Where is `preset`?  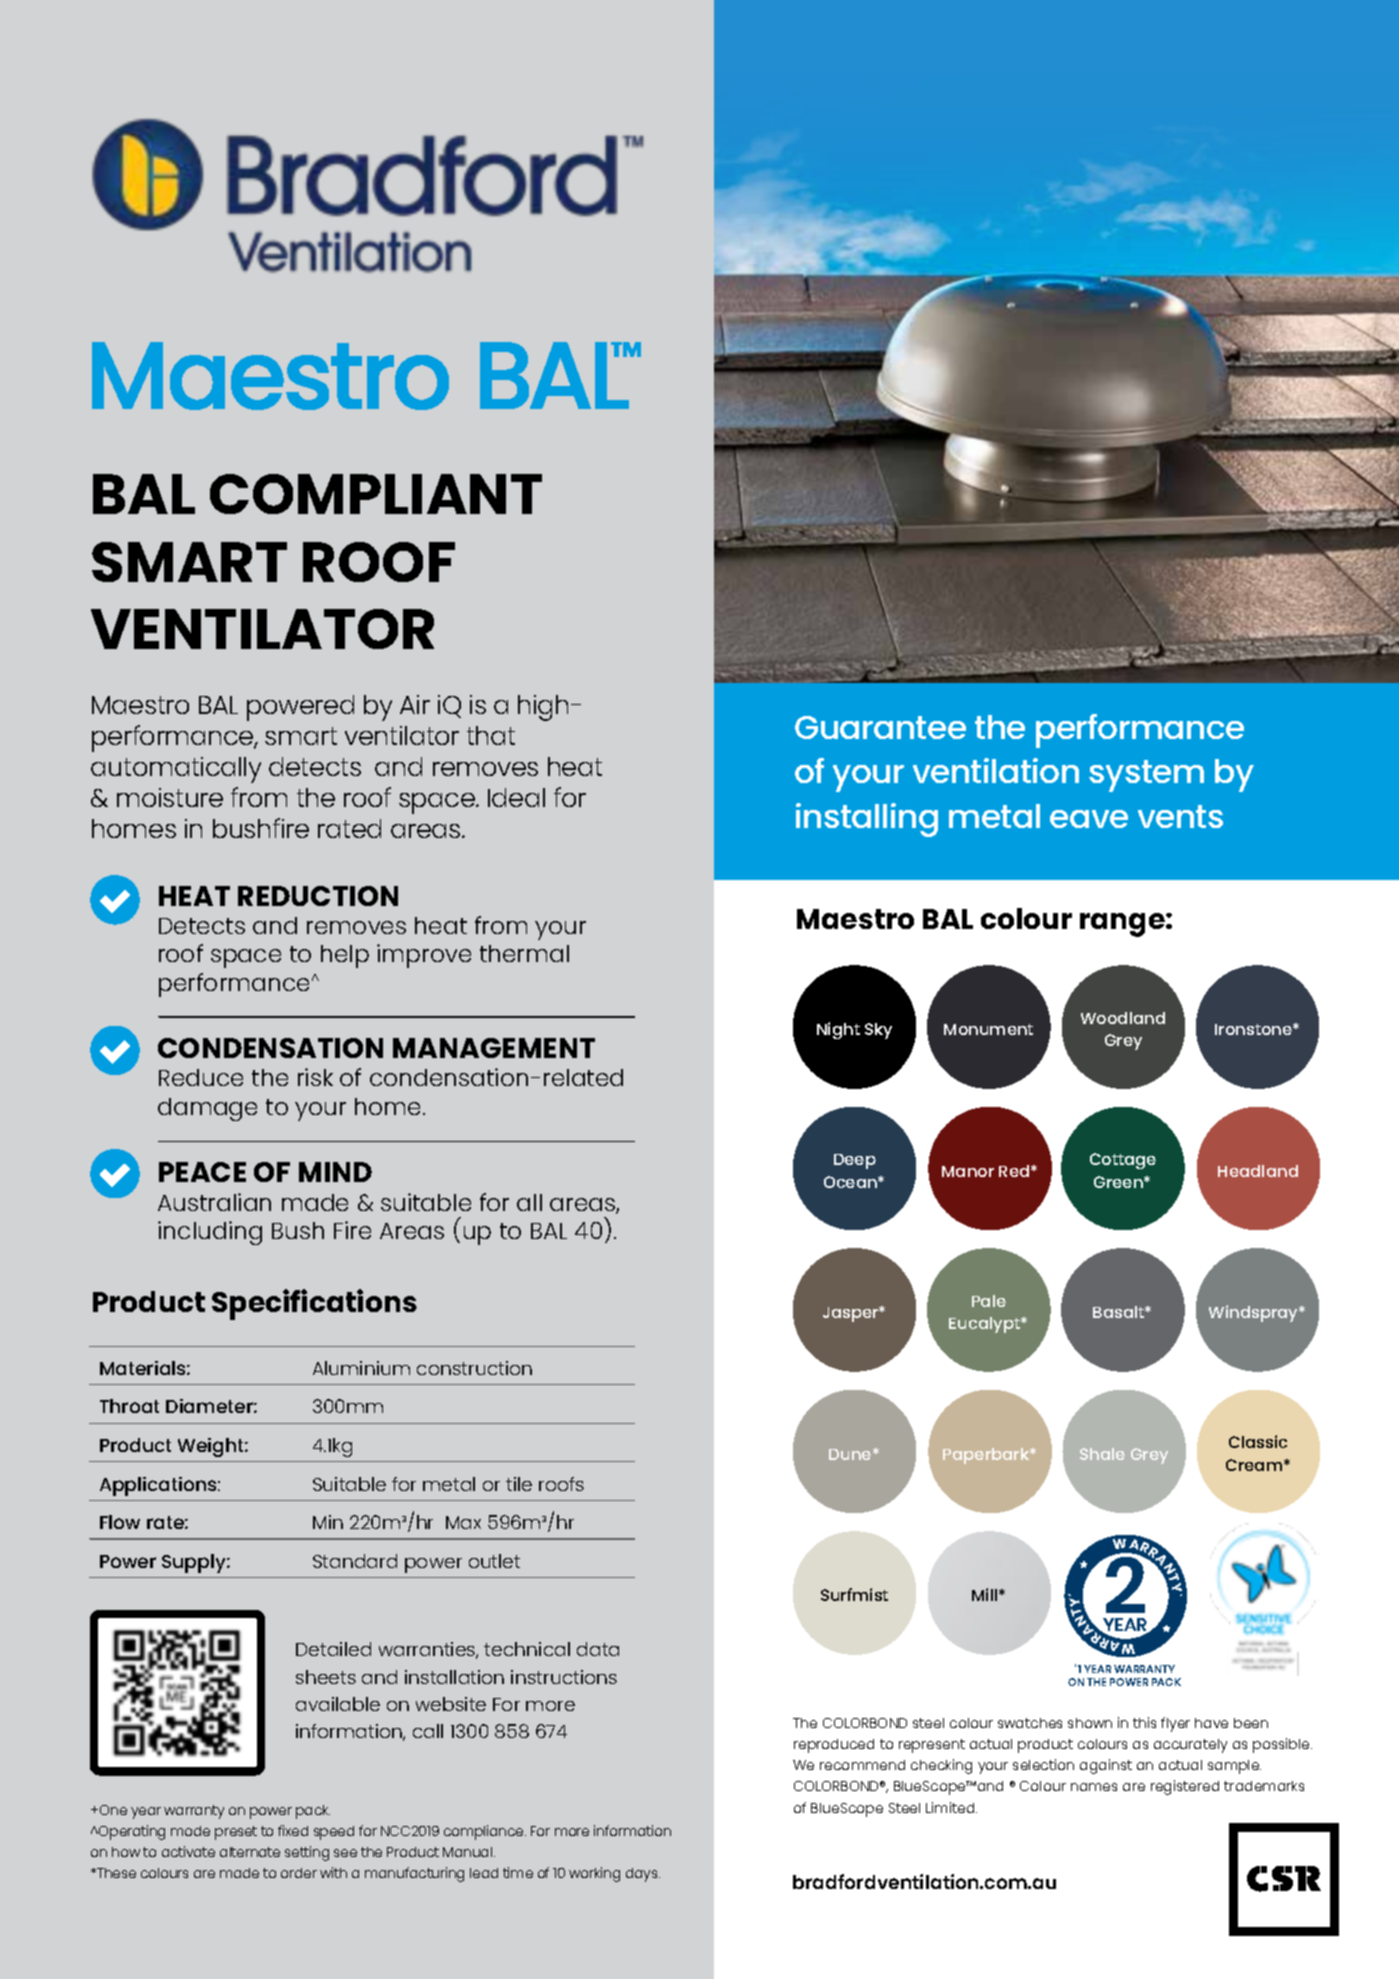
preset is located at coordinates (236, 1833).
